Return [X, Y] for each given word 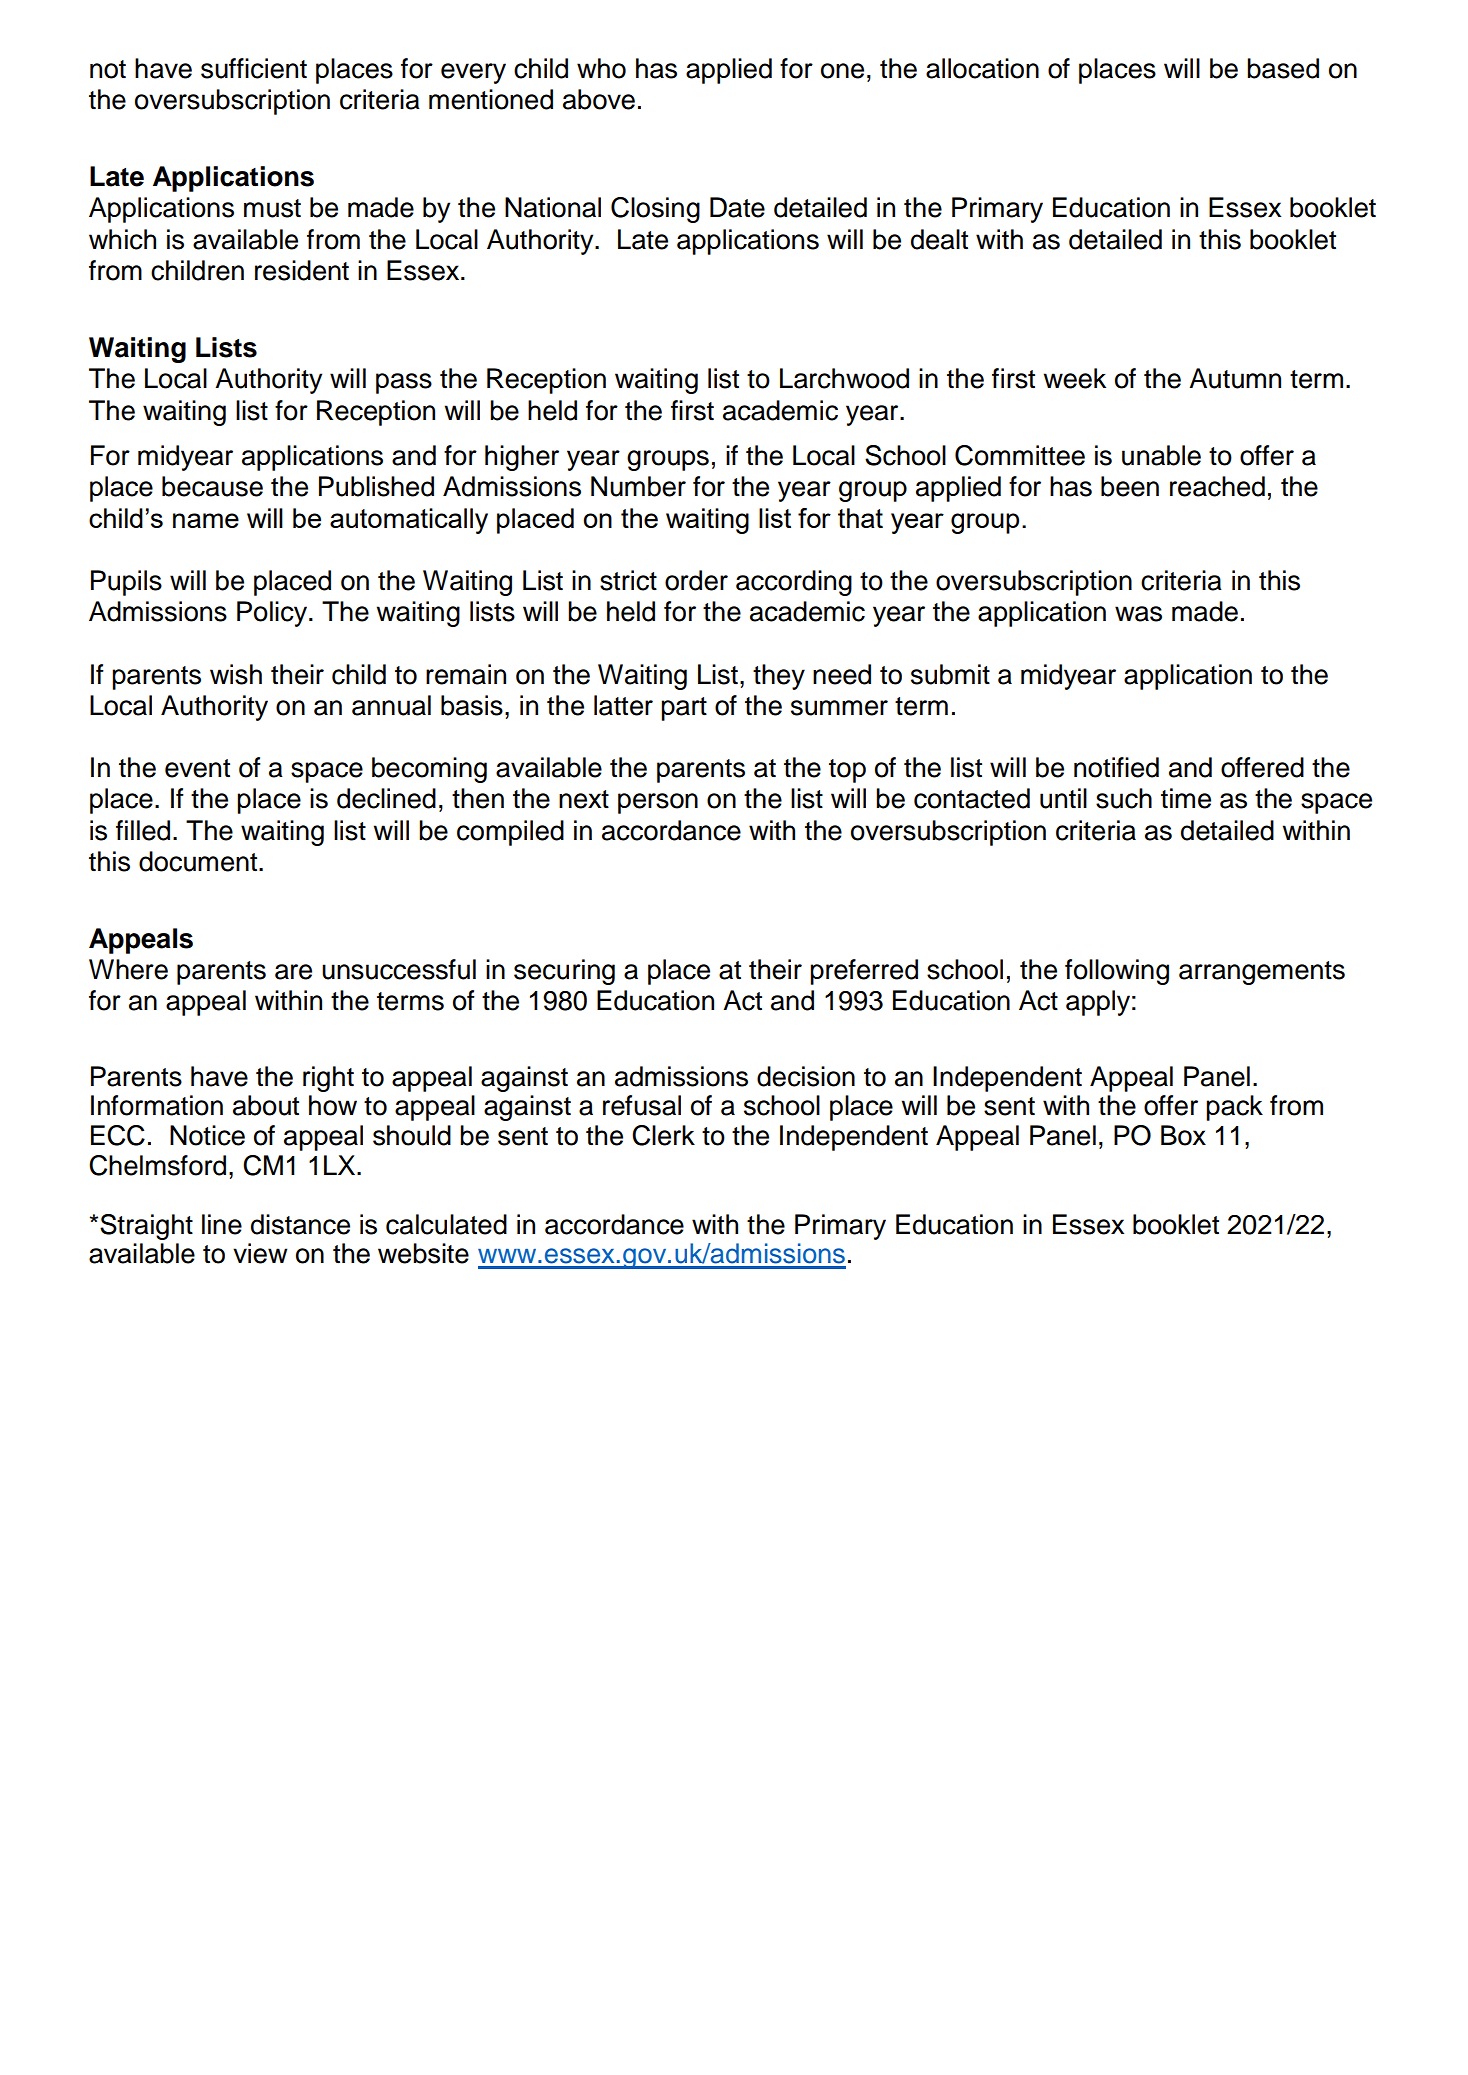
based [1283, 68]
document [199, 861]
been [1130, 486]
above [599, 99]
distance [300, 1224]
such [1124, 798]
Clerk [663, 1135]
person [658, 803]
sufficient [254, 68]
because [212, 486]
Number [638, 486]
